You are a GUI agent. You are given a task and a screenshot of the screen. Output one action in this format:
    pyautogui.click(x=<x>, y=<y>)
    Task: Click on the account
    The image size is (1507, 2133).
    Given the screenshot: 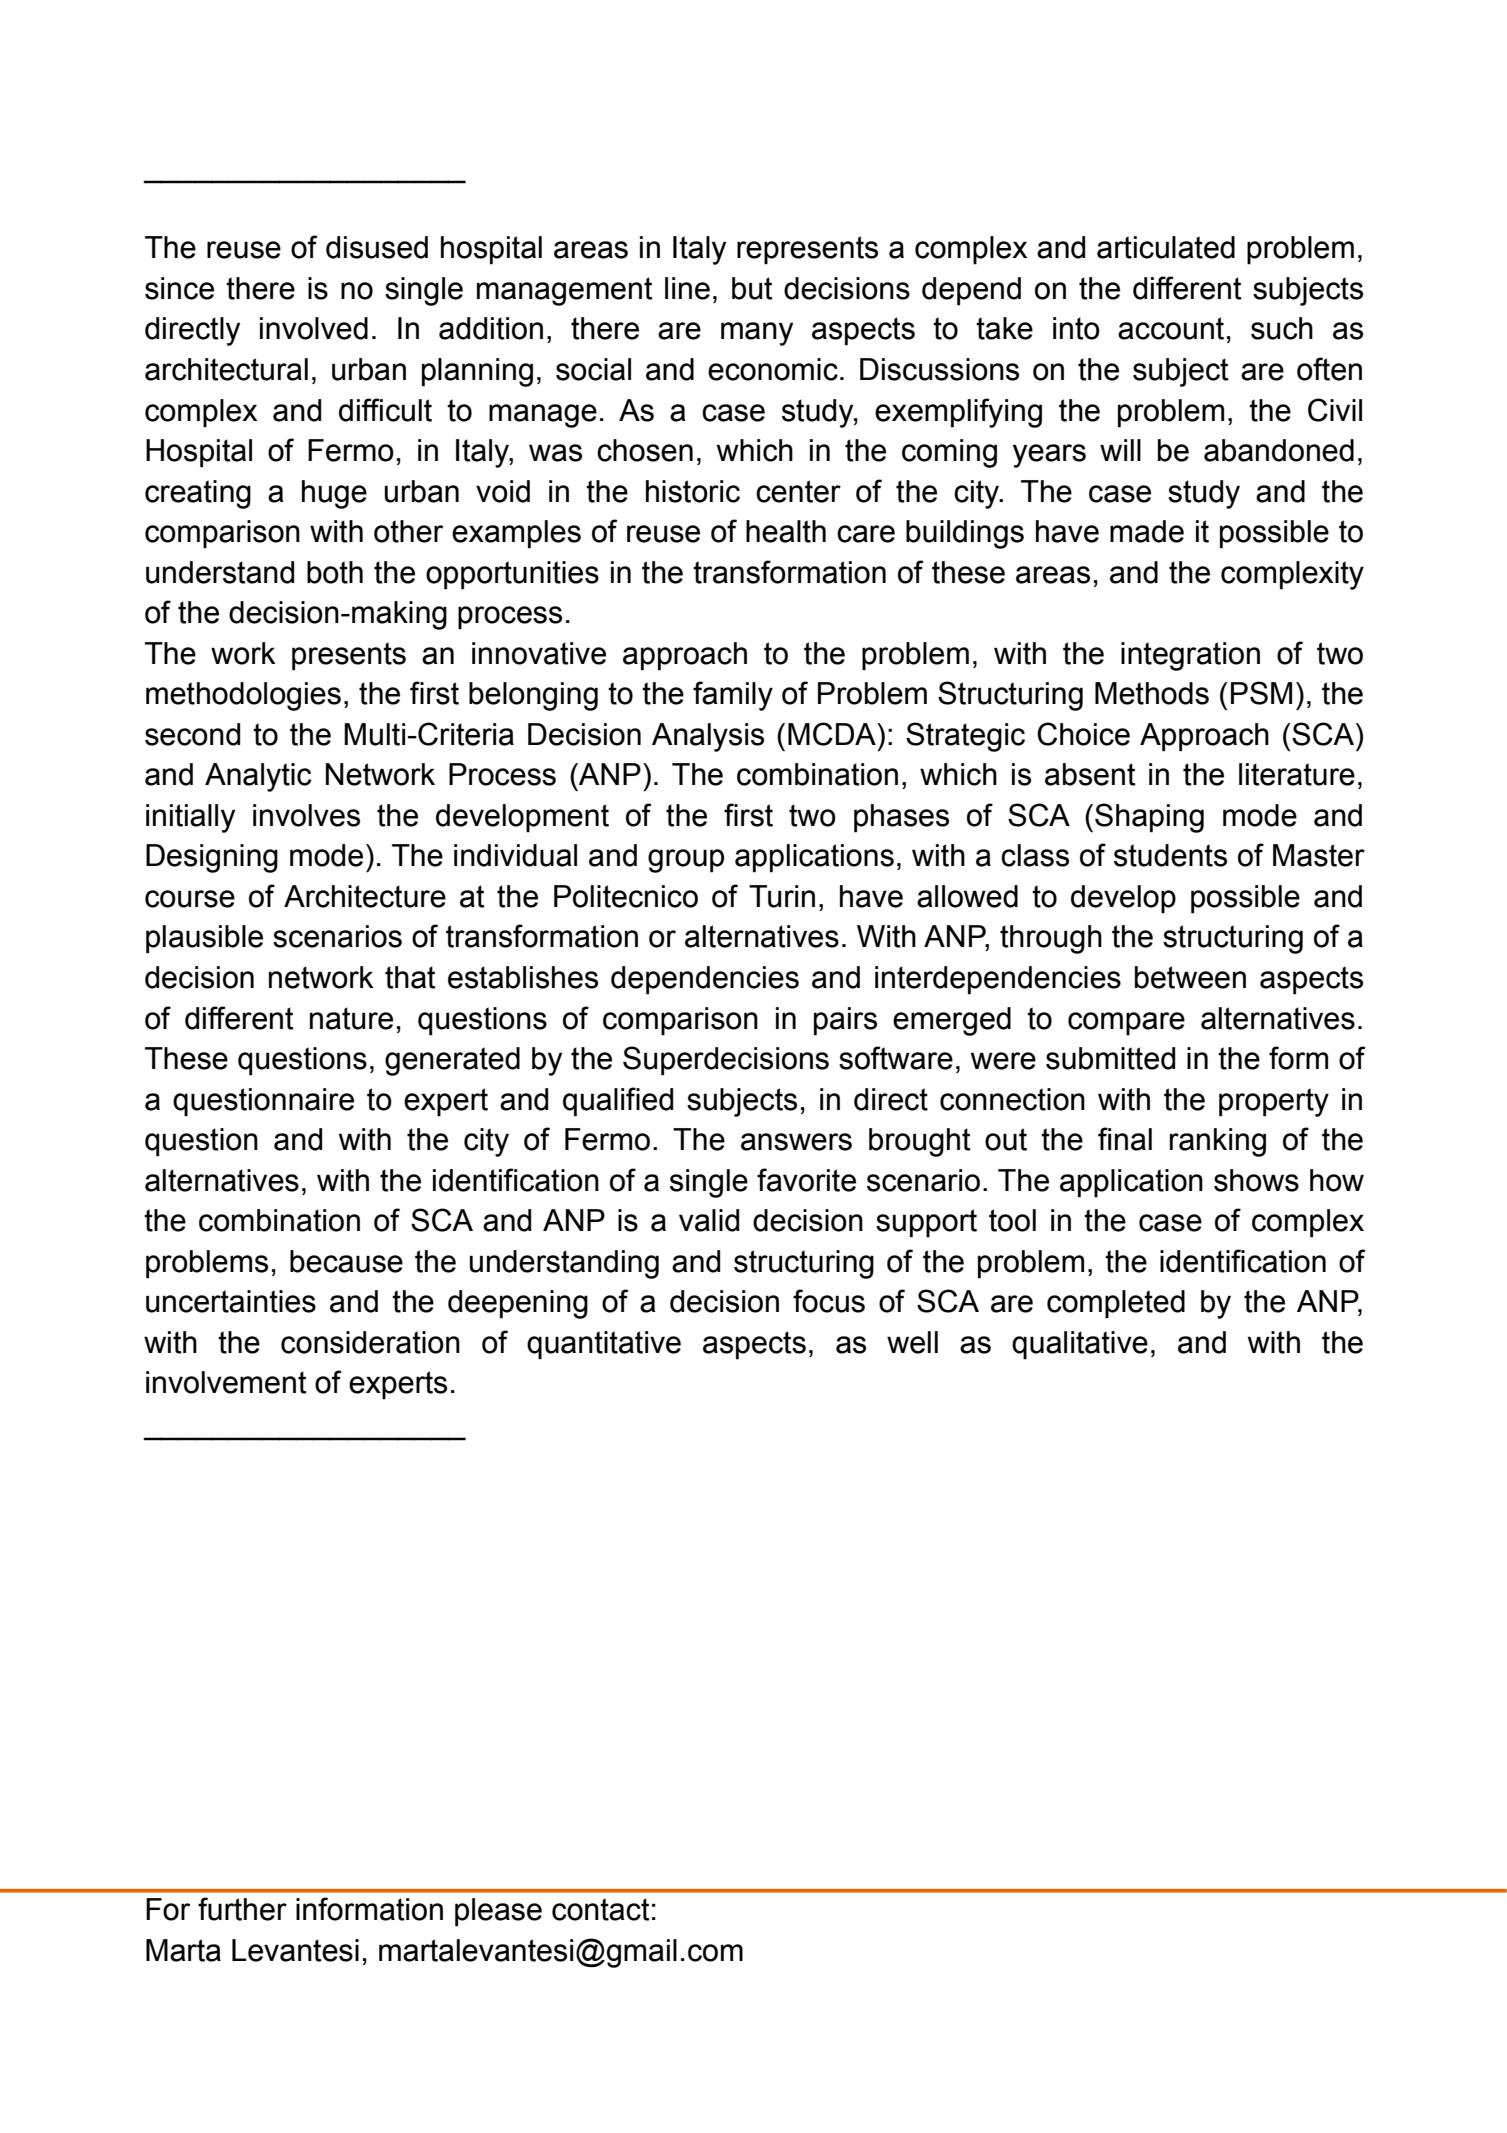 What is the action you would take?
    pyautogui.click(x=1171, y=328)
